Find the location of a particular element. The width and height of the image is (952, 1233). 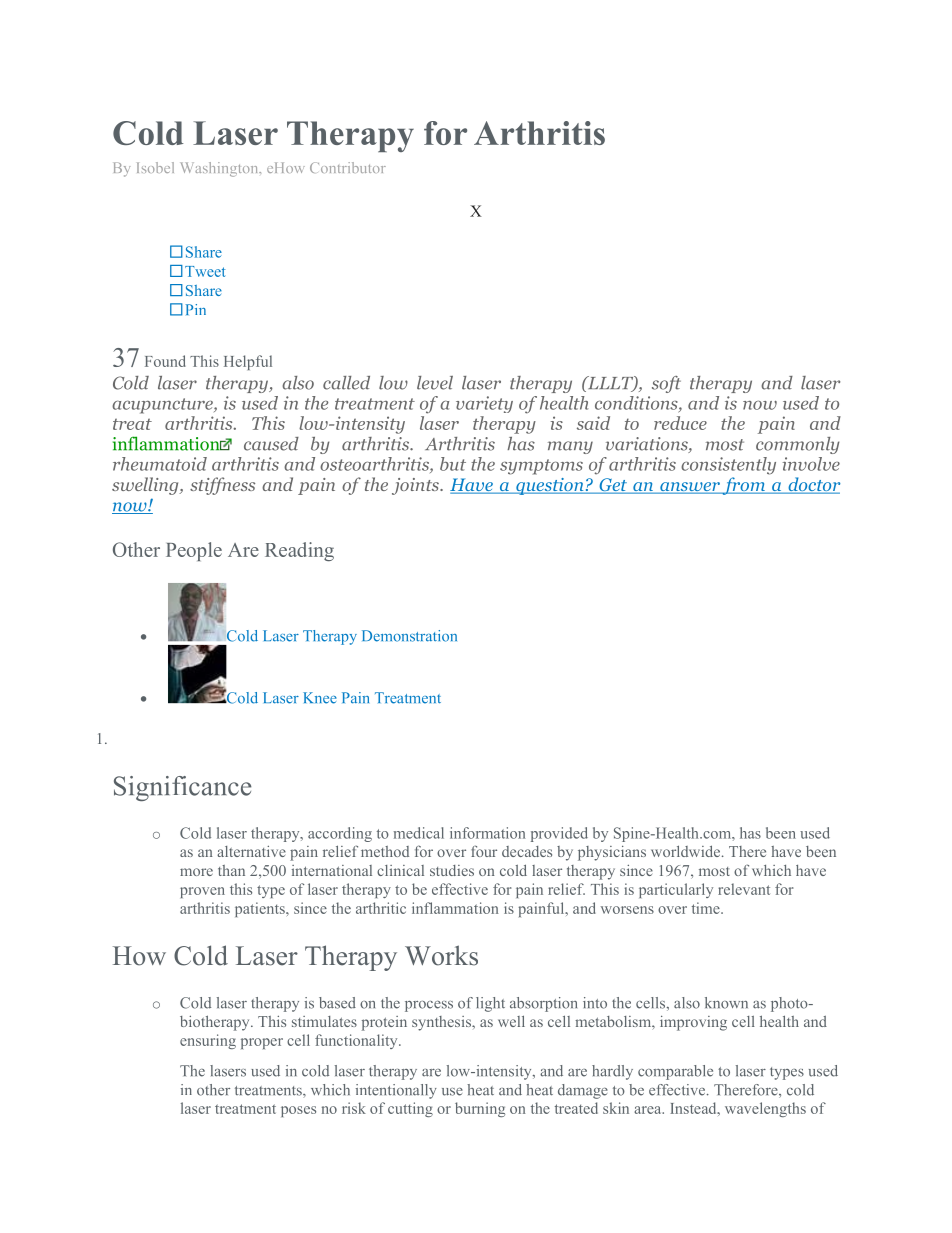

proper is located at coordinates (262, 1043).
